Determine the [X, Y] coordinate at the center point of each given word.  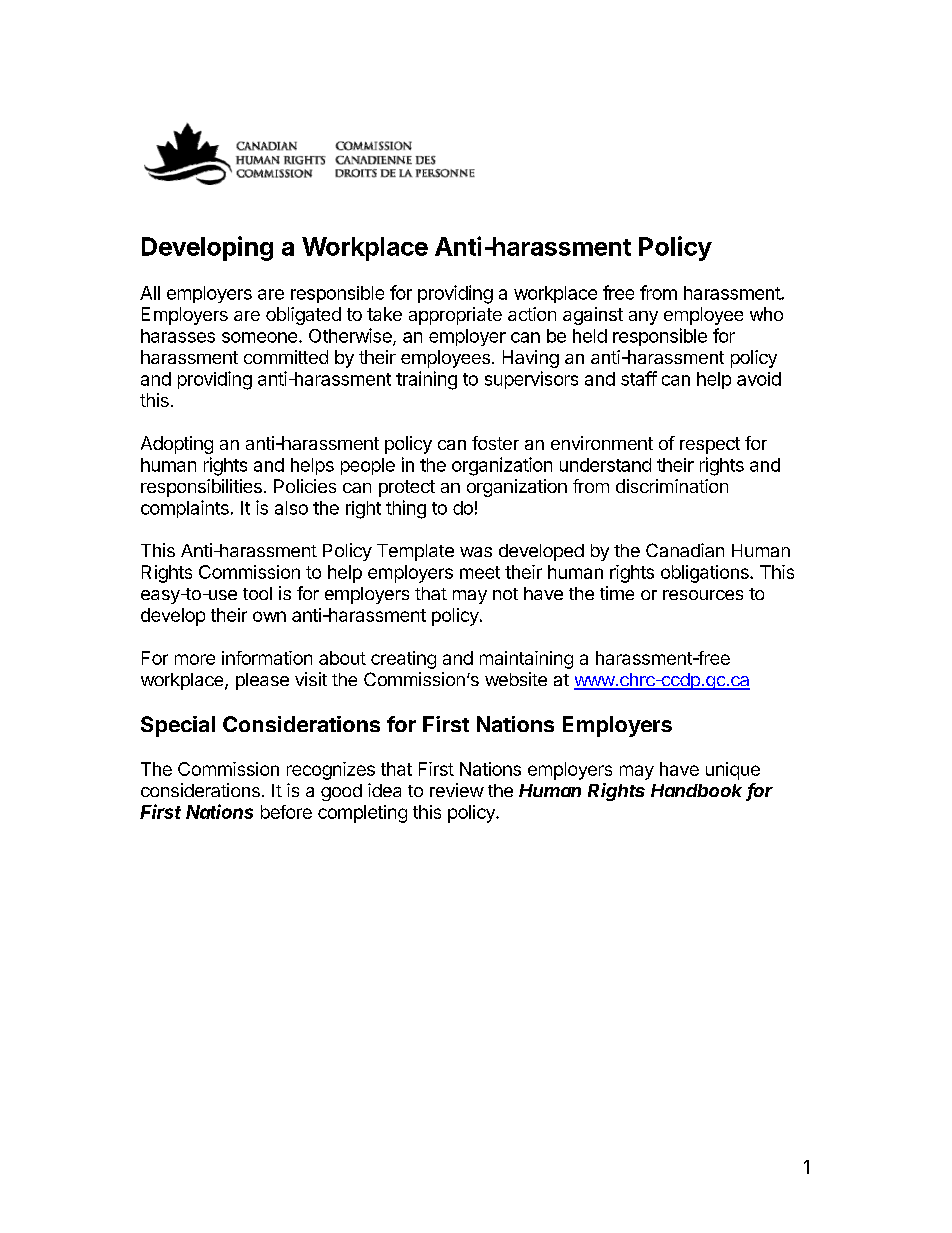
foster [495, 443]
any [643, 318]
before [286, 812]
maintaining [526, 660]
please [262, 681]
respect [710, 445]
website [516, 679]
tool [257, 593]
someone [259, 337]
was [476, 552]
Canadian [685, 550]
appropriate [455, 316]
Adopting [177, 445]
